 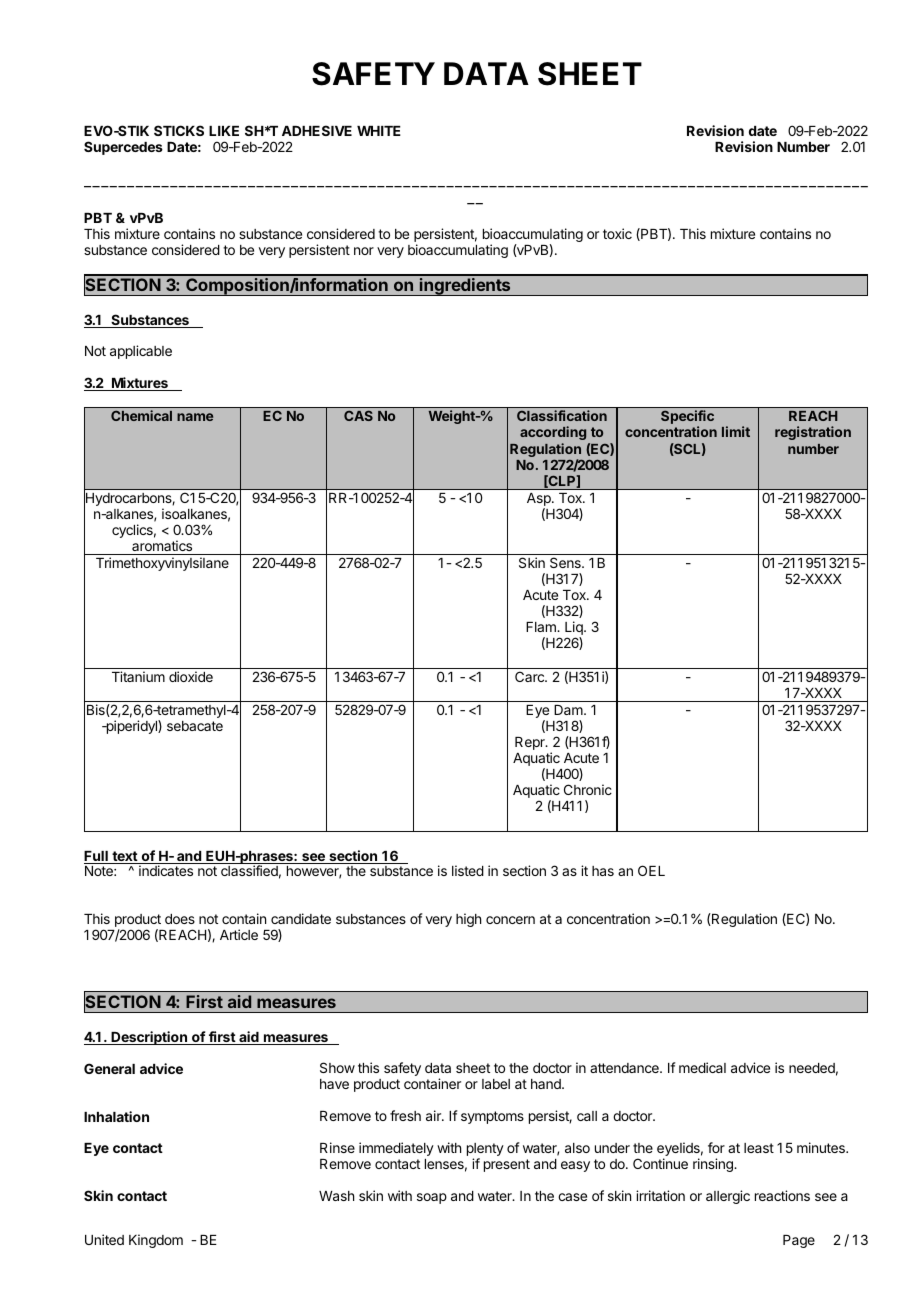 What do you see at coordinates (453, 417) in the screenshot?
I see `Weight` at bounding box center [453, 417].
